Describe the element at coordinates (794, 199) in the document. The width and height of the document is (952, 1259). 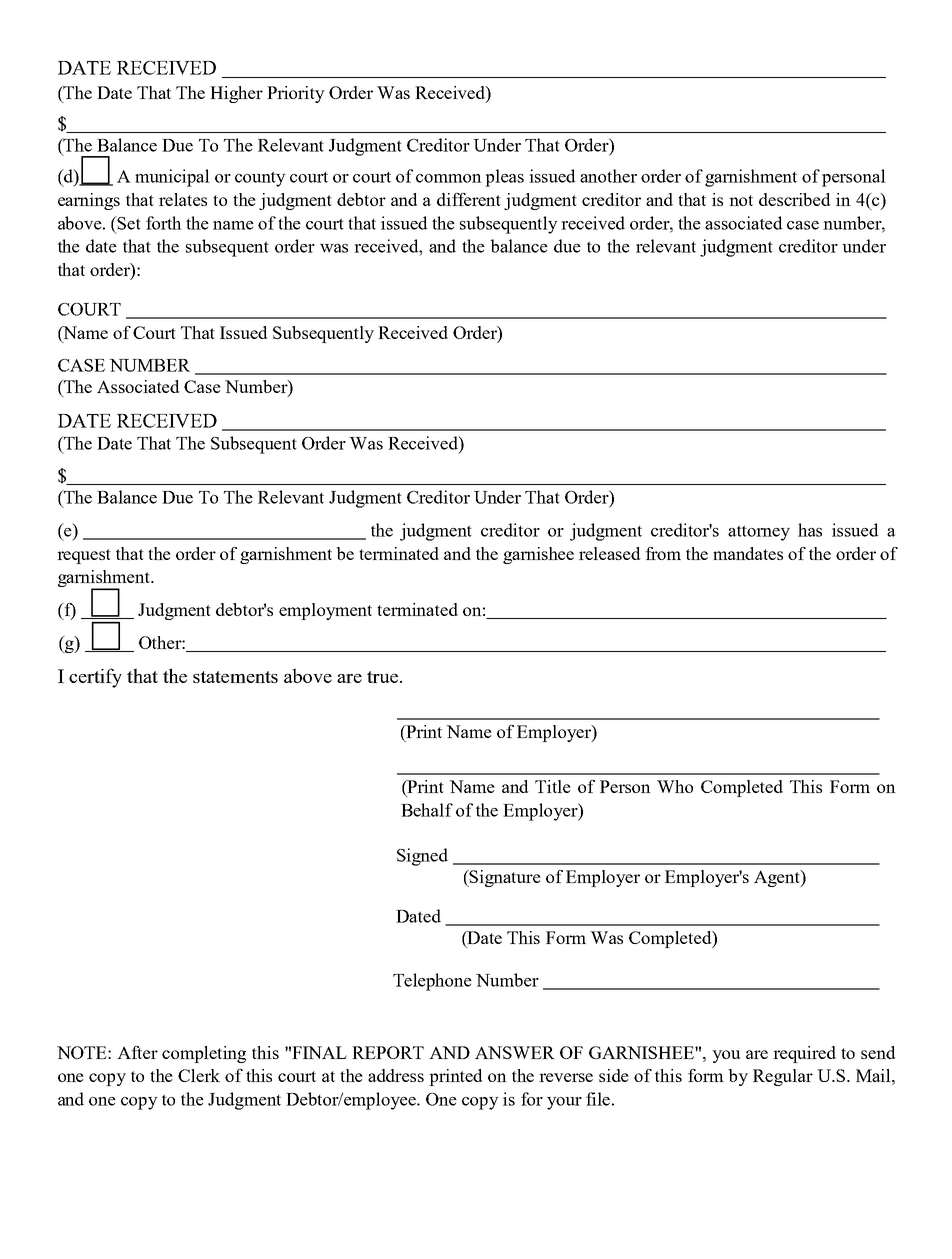
I see `described` at that location.
